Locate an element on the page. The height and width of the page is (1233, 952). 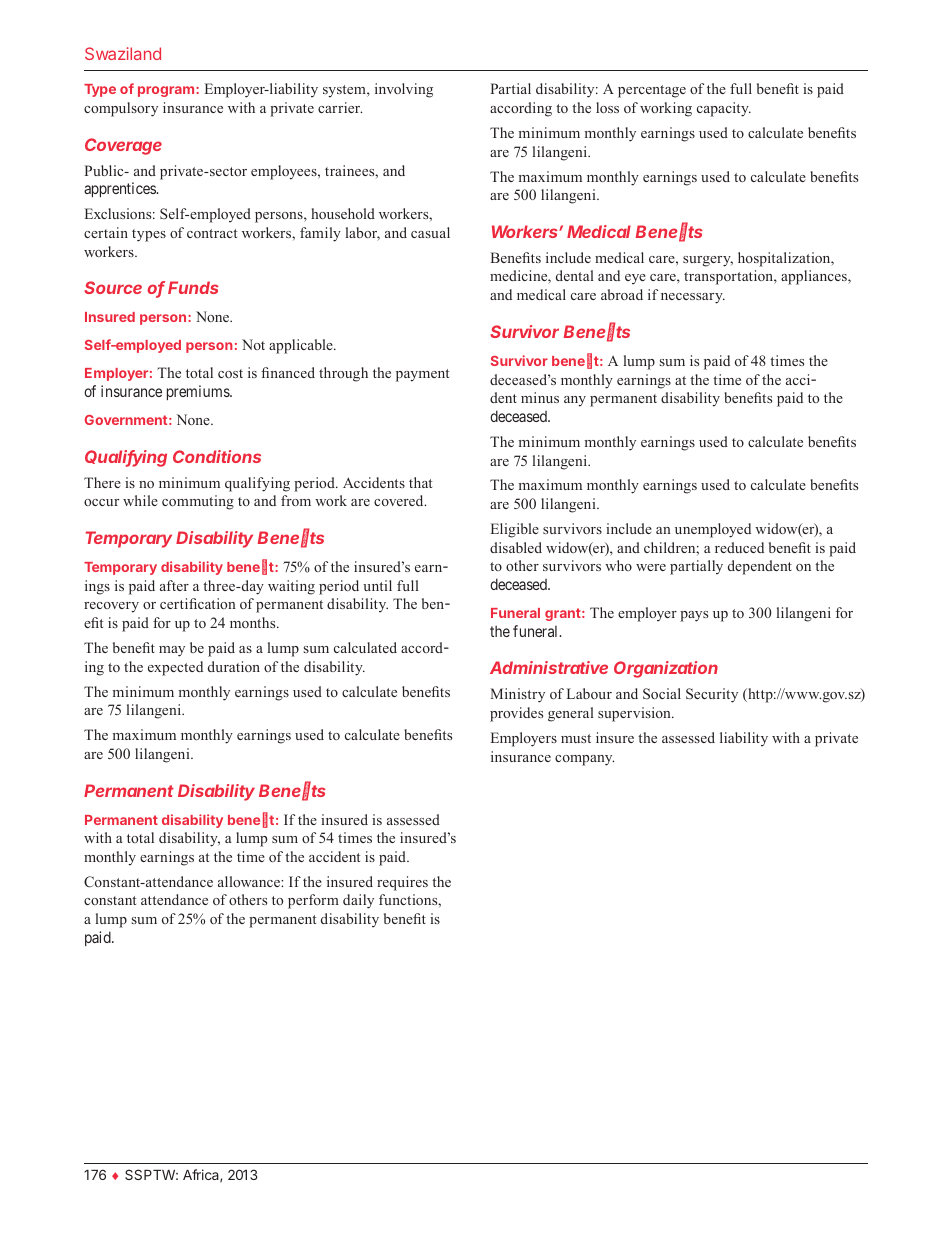
commuting is located at coordinates (198, 502).
